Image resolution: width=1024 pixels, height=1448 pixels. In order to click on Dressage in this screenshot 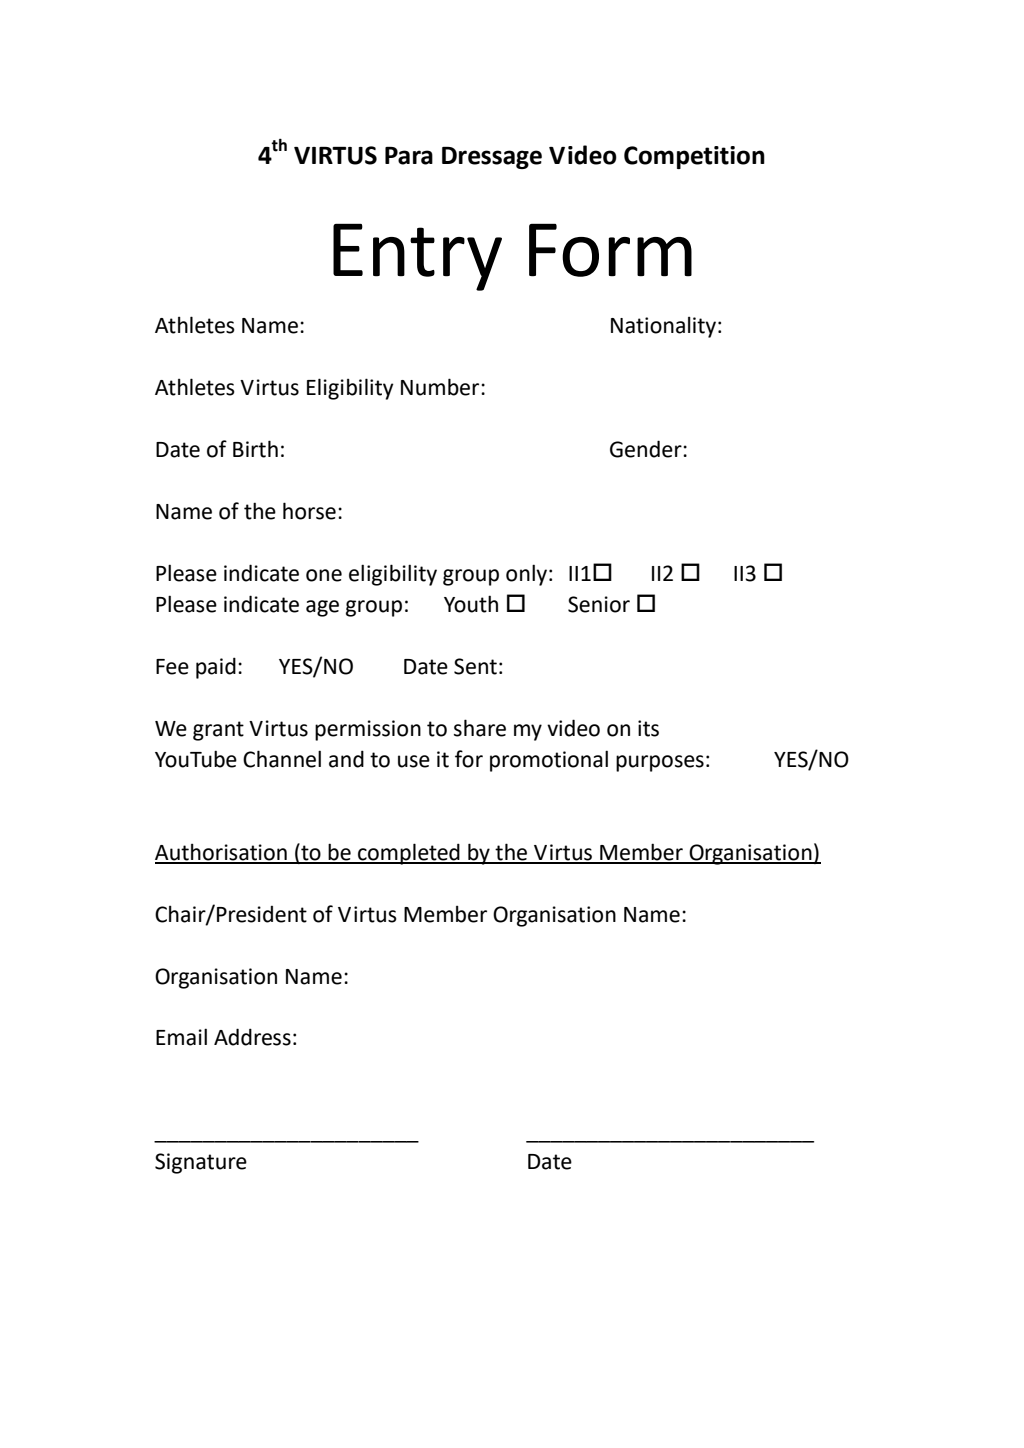, I will do `click(492, 158)`.
